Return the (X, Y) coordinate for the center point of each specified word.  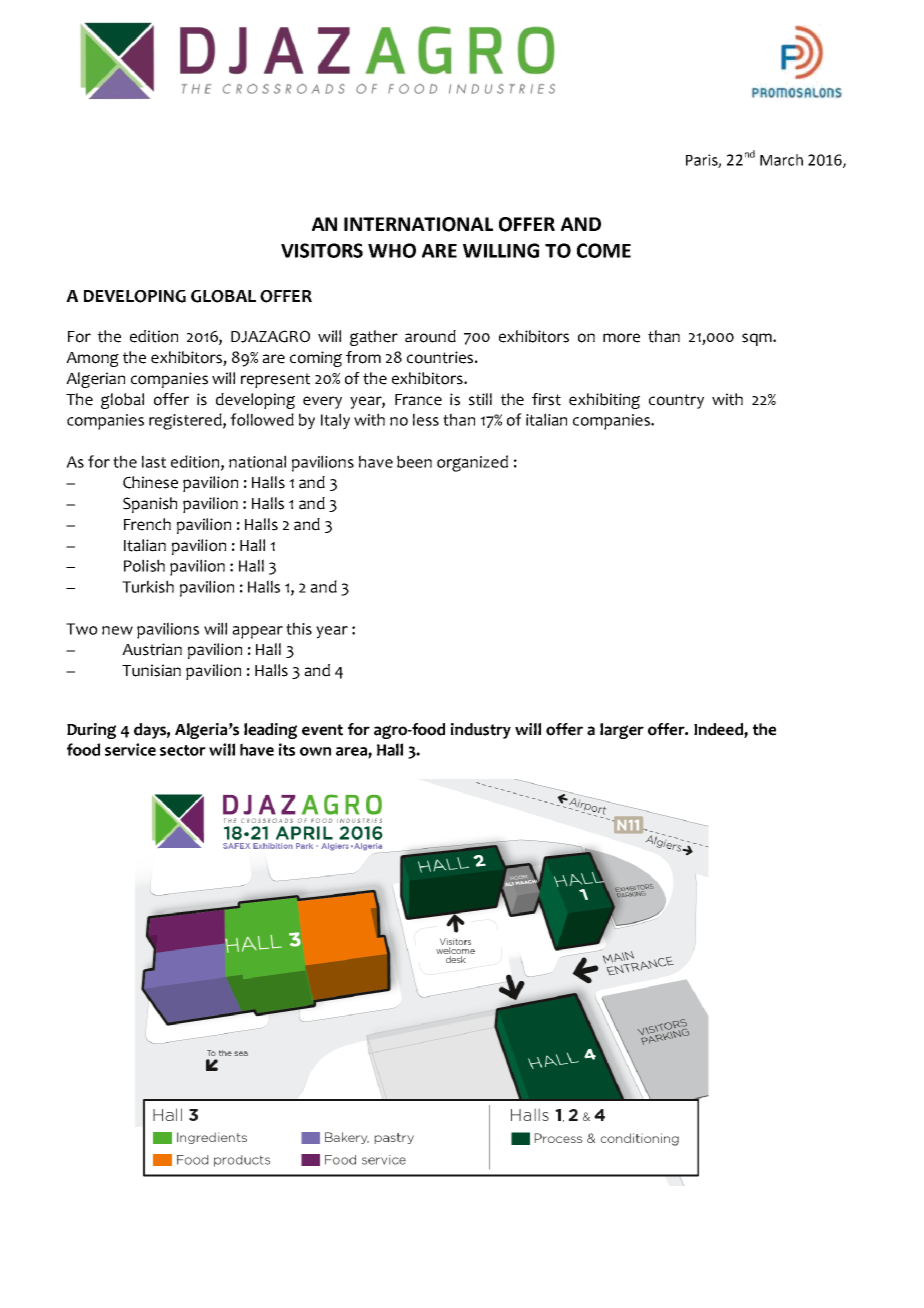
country (676, 401)
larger (622, 731)
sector (183, 750)
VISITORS (322, 250)
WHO (392, 250)
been (414, 461)
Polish (144, 565)
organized (472, 463)
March (781, 160)
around (430, 336)
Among (92, 359)
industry (481, 731)
